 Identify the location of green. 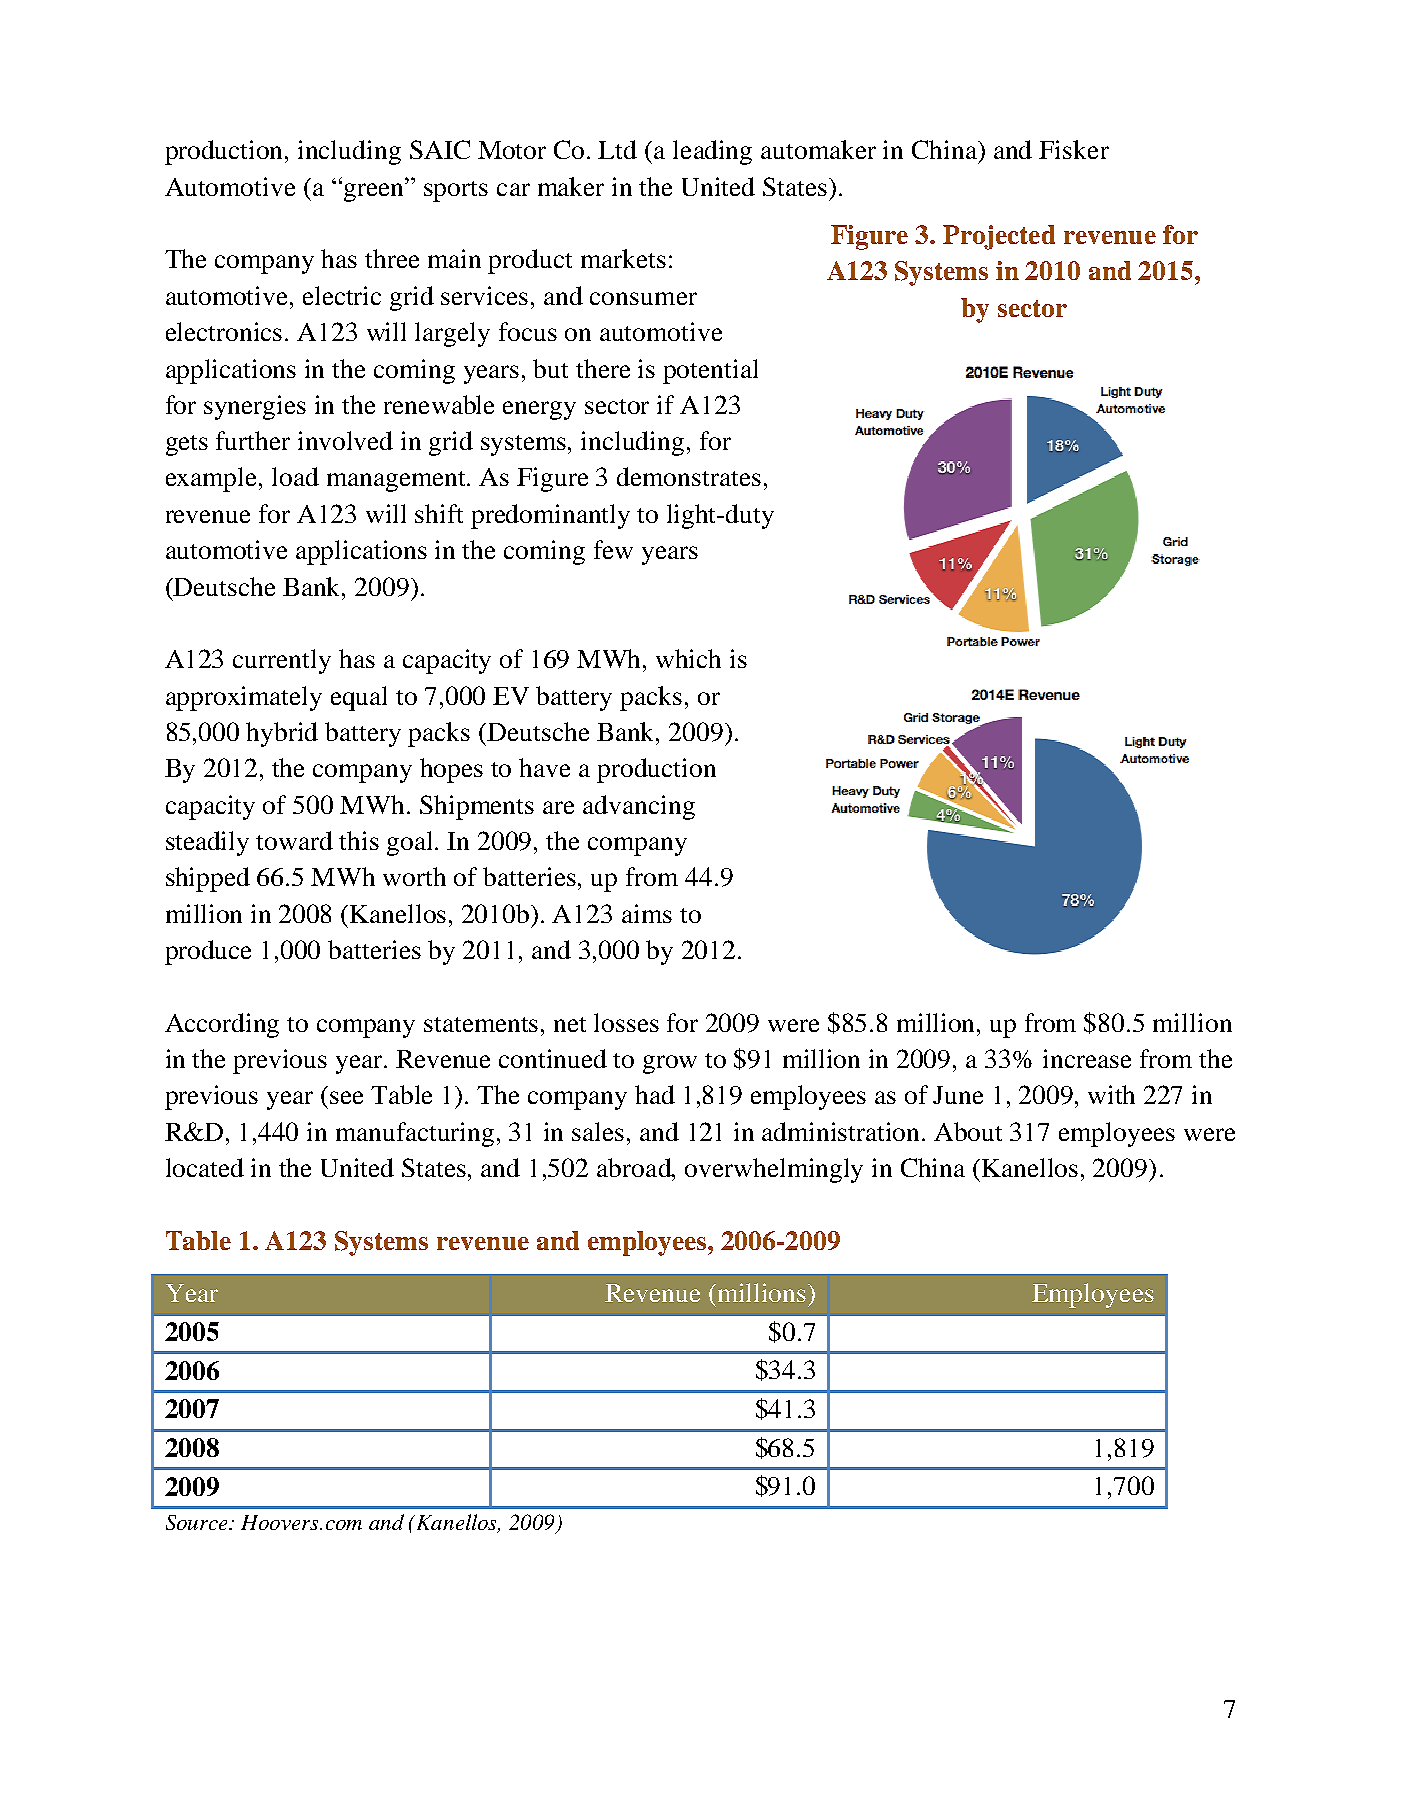
(375, 192).
